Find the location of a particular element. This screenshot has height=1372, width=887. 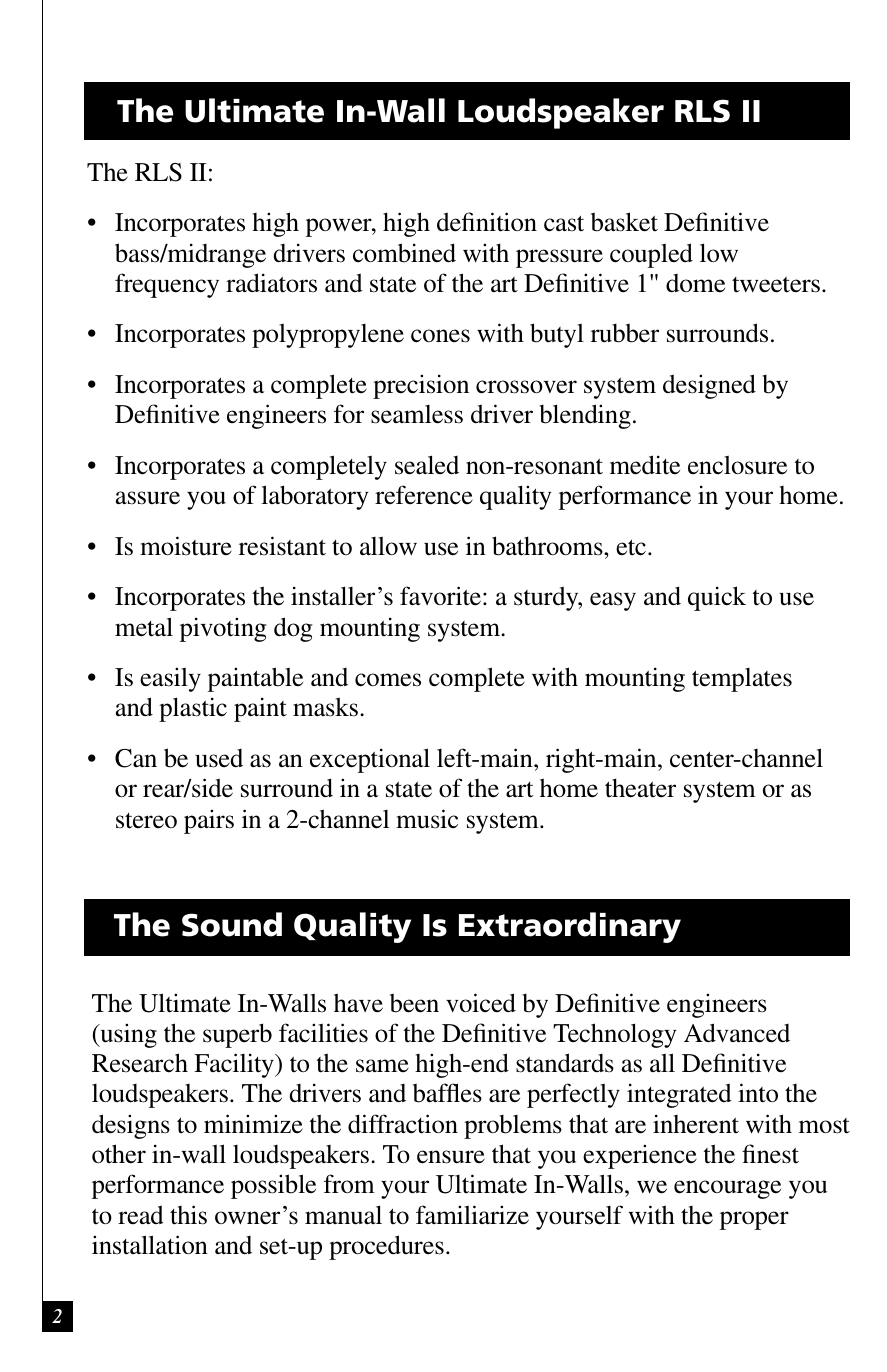

frequency is located at coordinates (167, 285).
